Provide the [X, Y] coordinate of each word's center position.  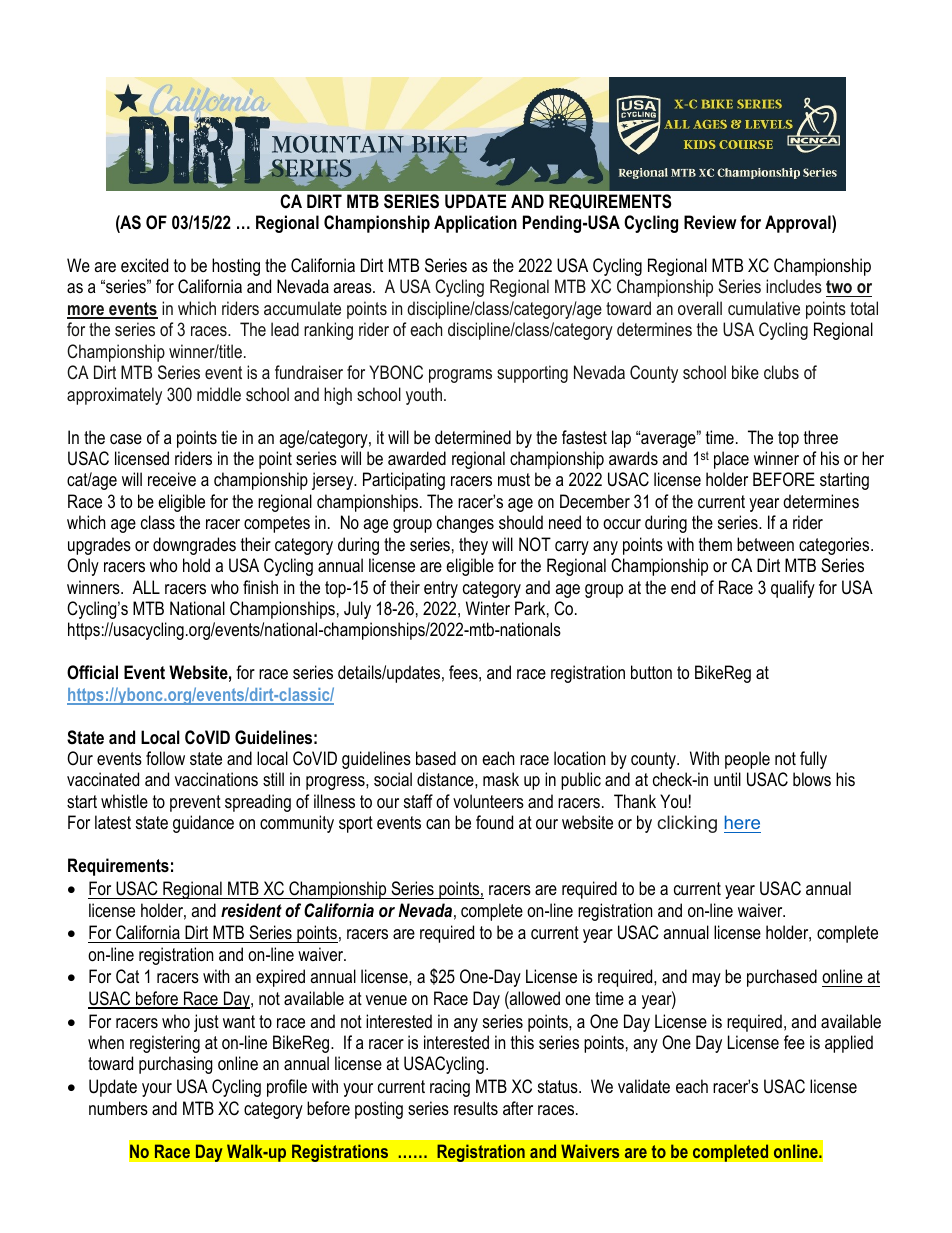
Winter [488, 608]
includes [794, 286]
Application [475, 224]
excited [144, 265]
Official [92, 672]
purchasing [176, 1065]
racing [450, 1088]
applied [849, 1044]
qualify [793, 589]
